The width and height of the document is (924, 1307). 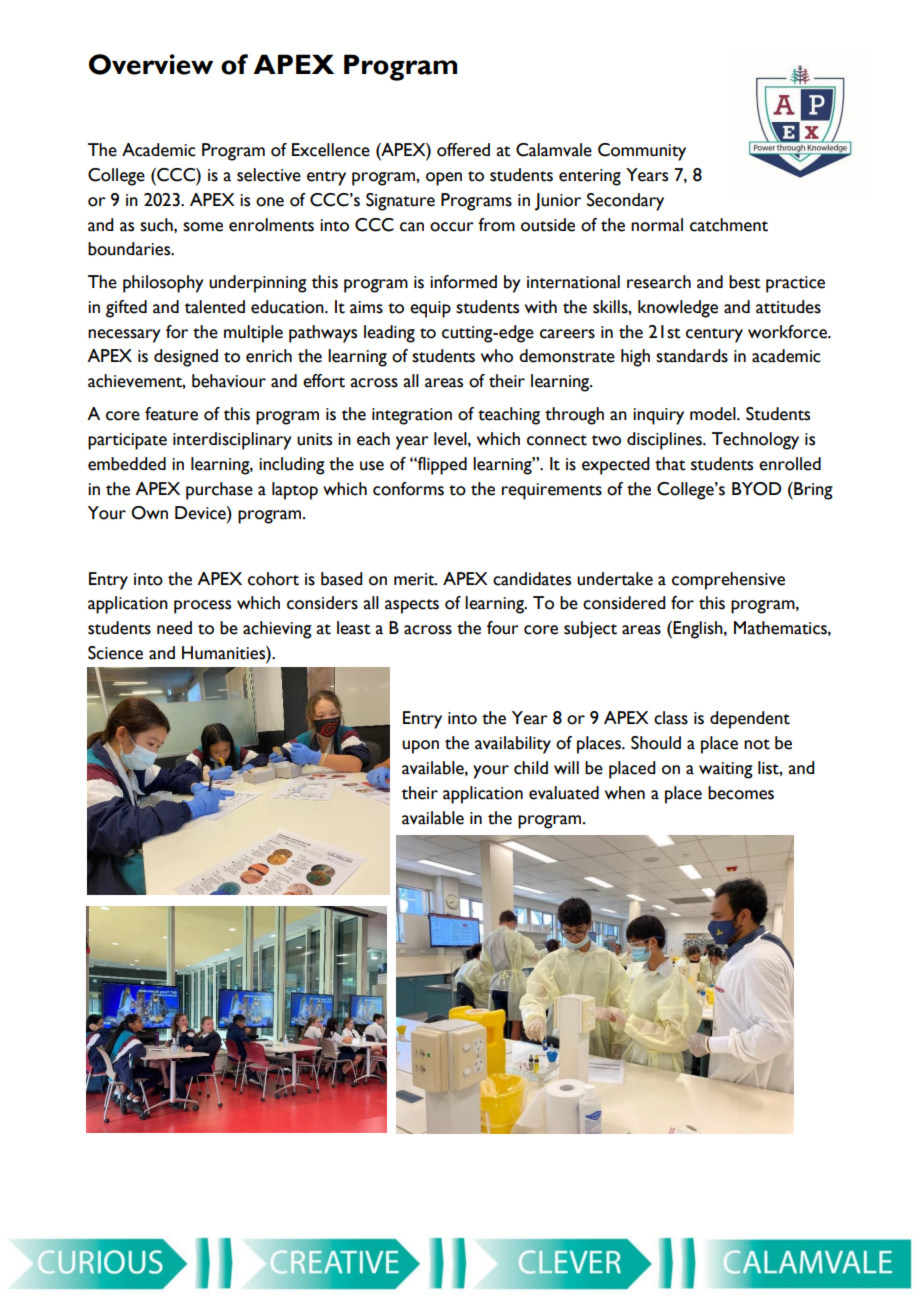 What do you see at coordinates (430, 309) in the document?
I see `equip` at bounding box center [430, 309].
